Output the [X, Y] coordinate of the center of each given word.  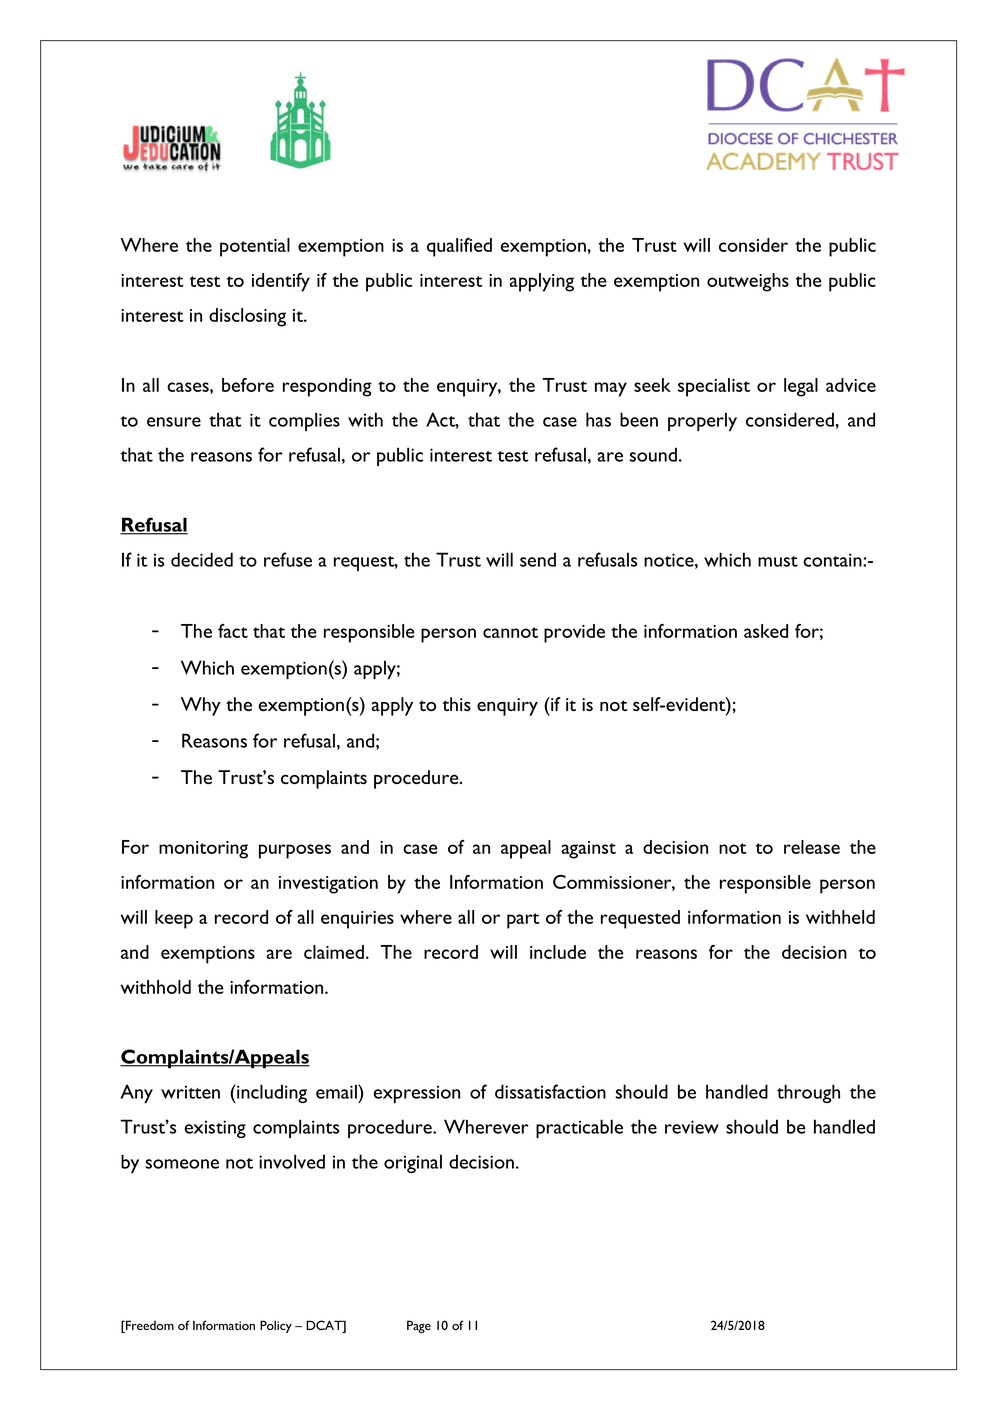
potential [255, 247]
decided [202, 559]
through [808, 1093]
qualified [459, 247]
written [190, 1092]
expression [417, 1094]
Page [419, 1326]
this [456, 704]
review [692, 1127]
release [812, 847]
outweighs [748, 282]
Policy [276, 1326]
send [538, 559]
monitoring [203, 850]
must [778, 561]
